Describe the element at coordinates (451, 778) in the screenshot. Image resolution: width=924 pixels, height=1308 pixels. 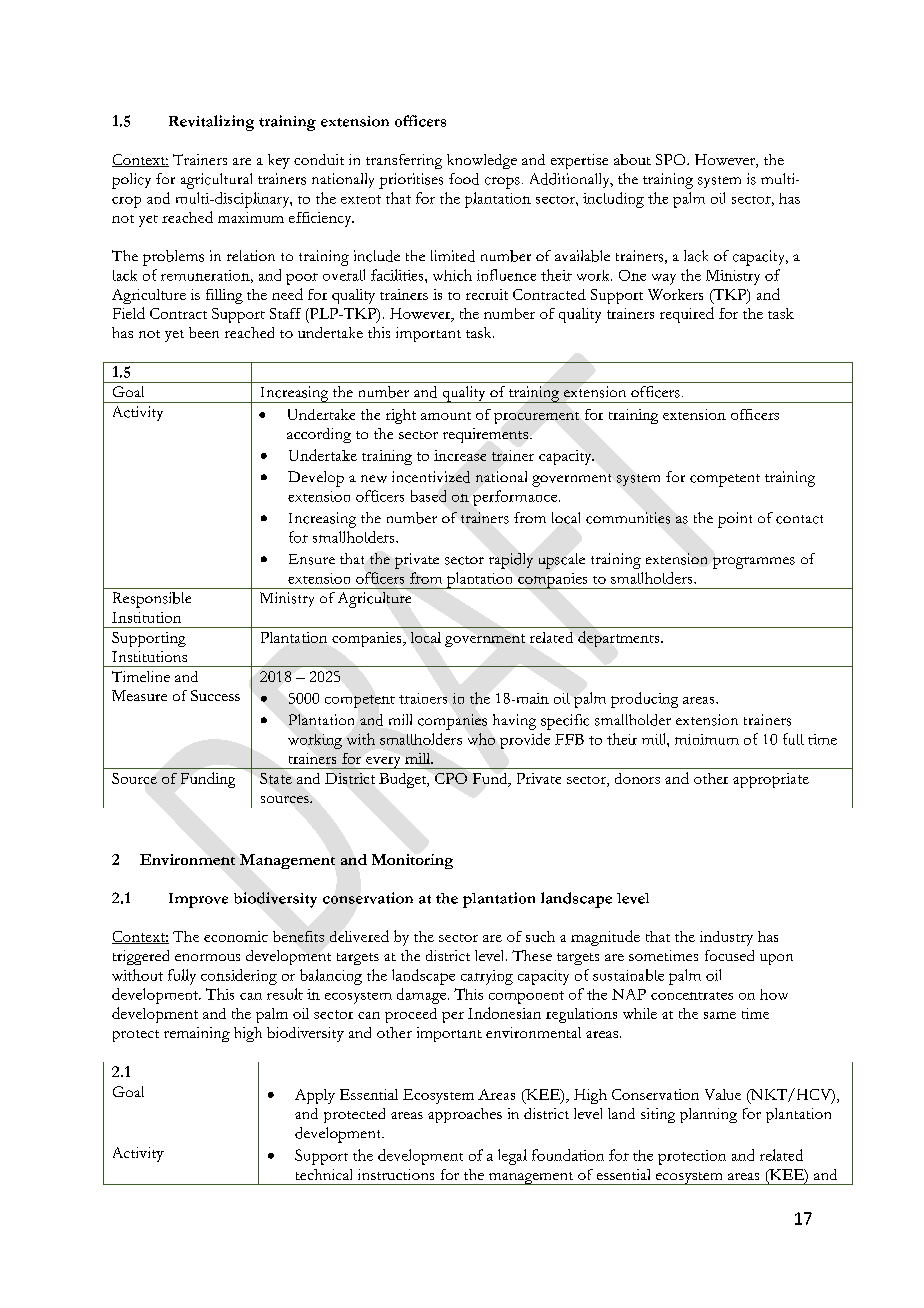
I see `CPO` at that location.
